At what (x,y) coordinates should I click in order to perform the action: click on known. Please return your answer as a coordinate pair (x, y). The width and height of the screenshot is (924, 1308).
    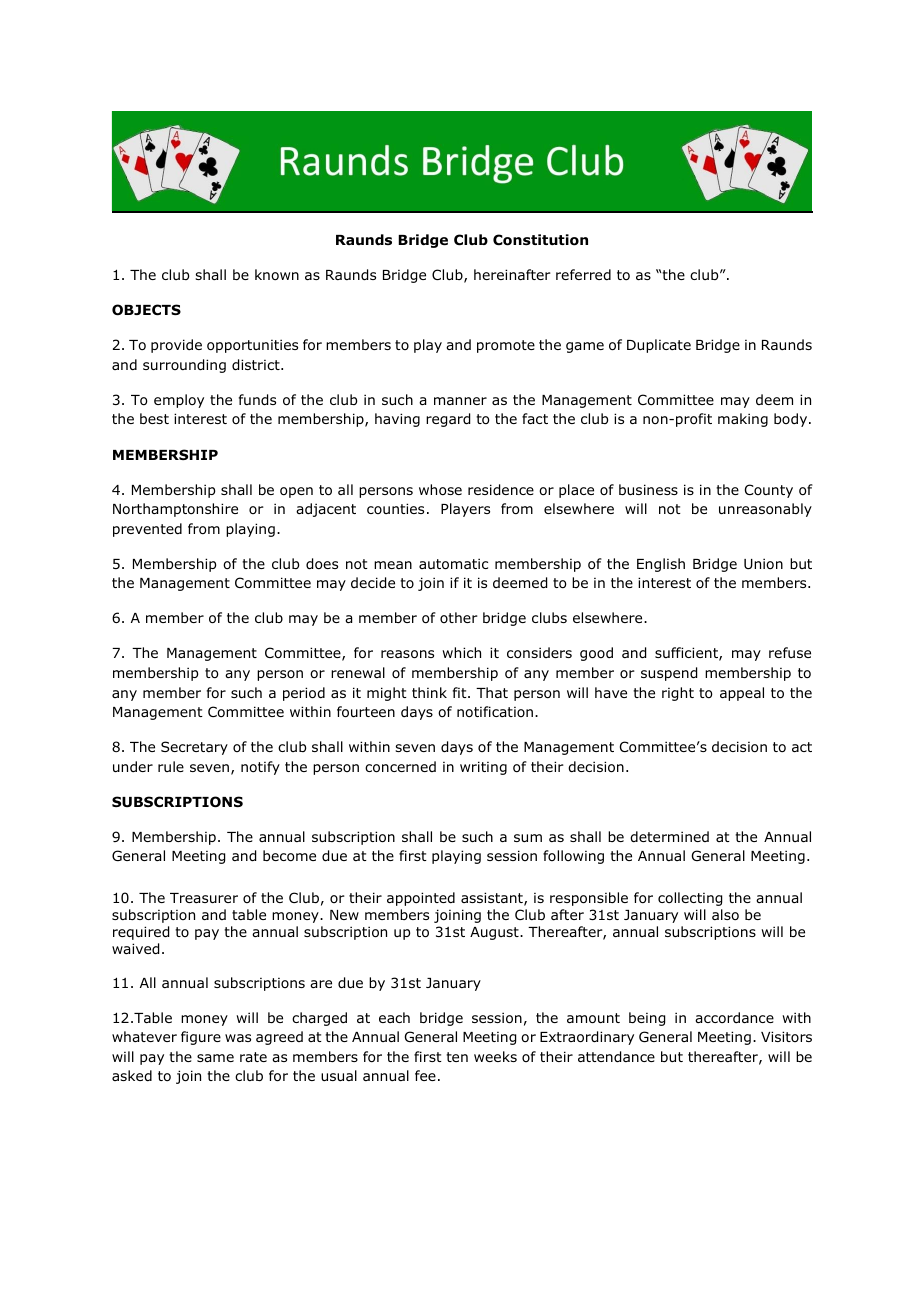
    Looking at the image, I should click on (277, 274).
